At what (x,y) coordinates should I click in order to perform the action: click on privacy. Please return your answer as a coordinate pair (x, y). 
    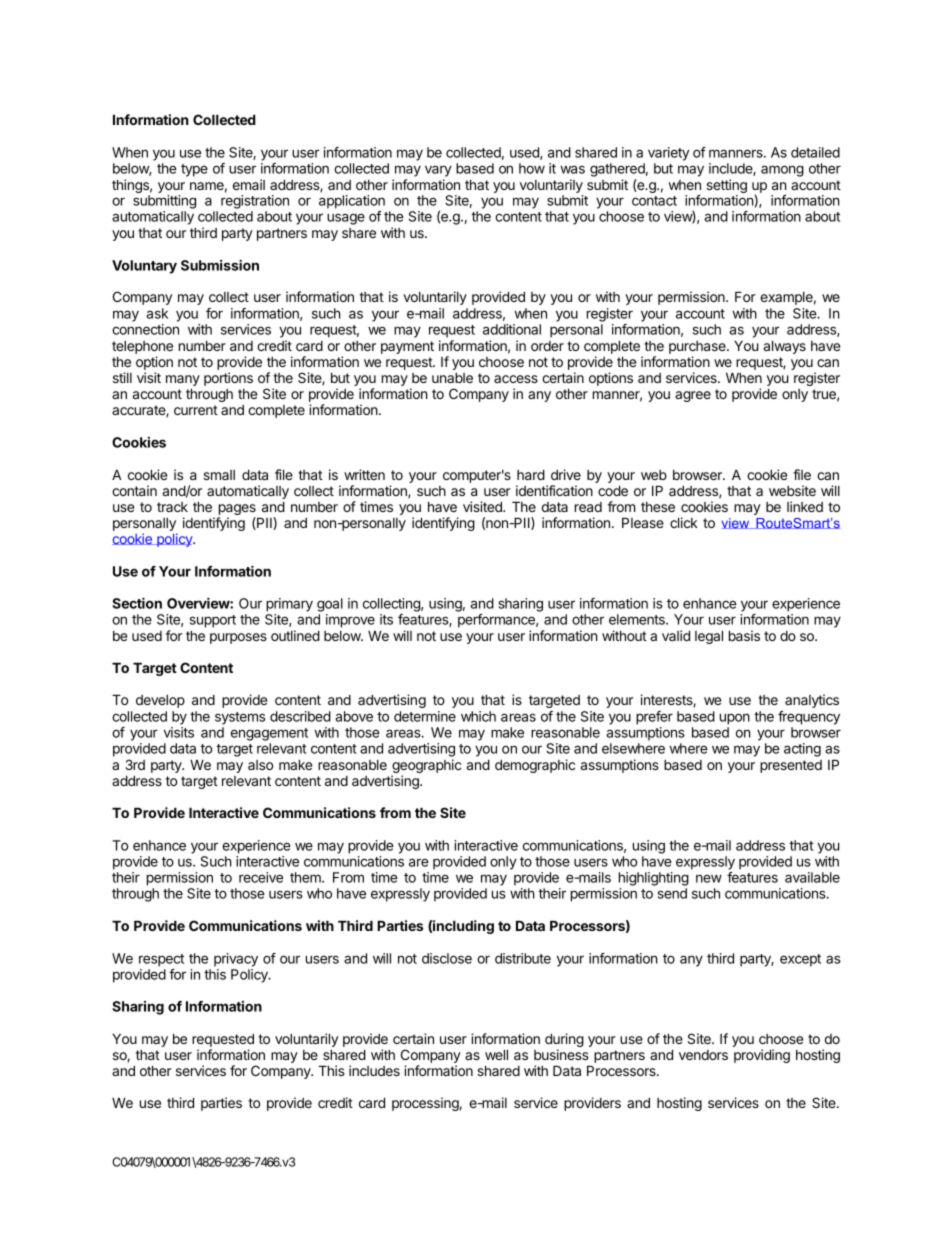
    Looking at the image, I should click on (236, 960).
